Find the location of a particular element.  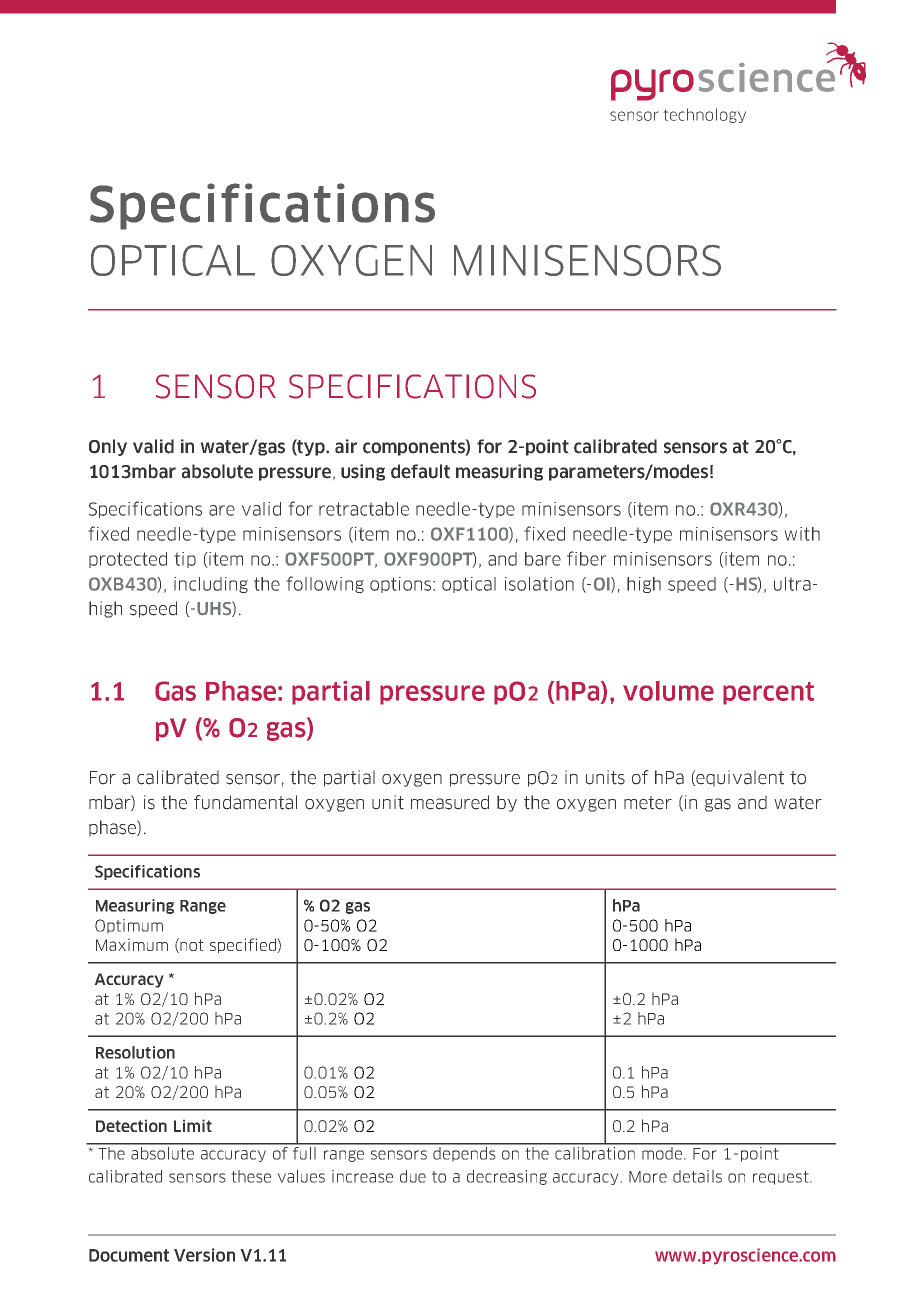

Only is located at coordinates (108, 447).
